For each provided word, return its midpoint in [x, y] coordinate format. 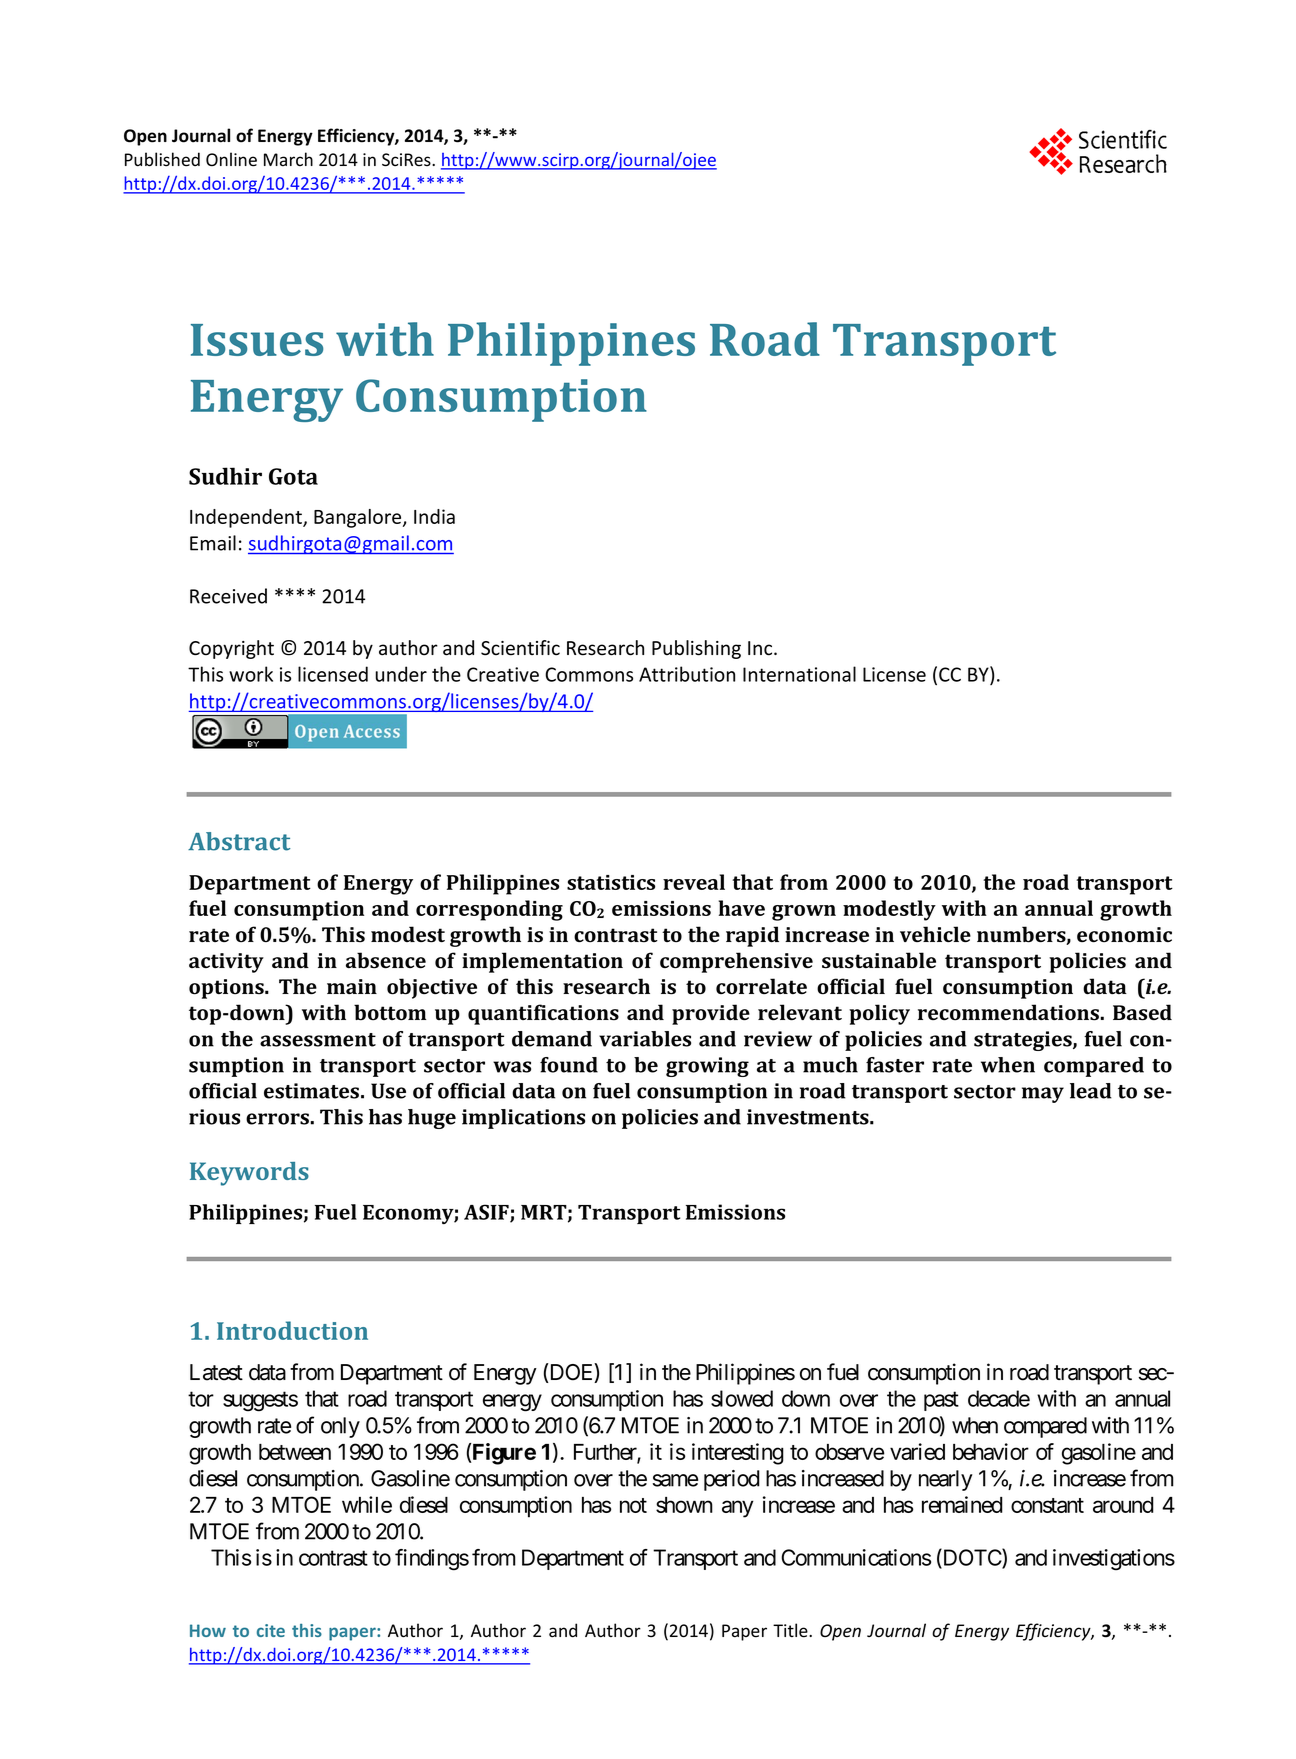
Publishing [696, 649]
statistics [611, 882]
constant [1047, 1505]
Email [213, 543]
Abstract [239, 841]
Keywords [249, 1174]
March [288, 159]
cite [271, 1630]
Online [231, 159]
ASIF [487, 1213]
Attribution [687, 674]
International [799, 674]
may [1043, 1095]
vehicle [935, 934]
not [633, 1505]
